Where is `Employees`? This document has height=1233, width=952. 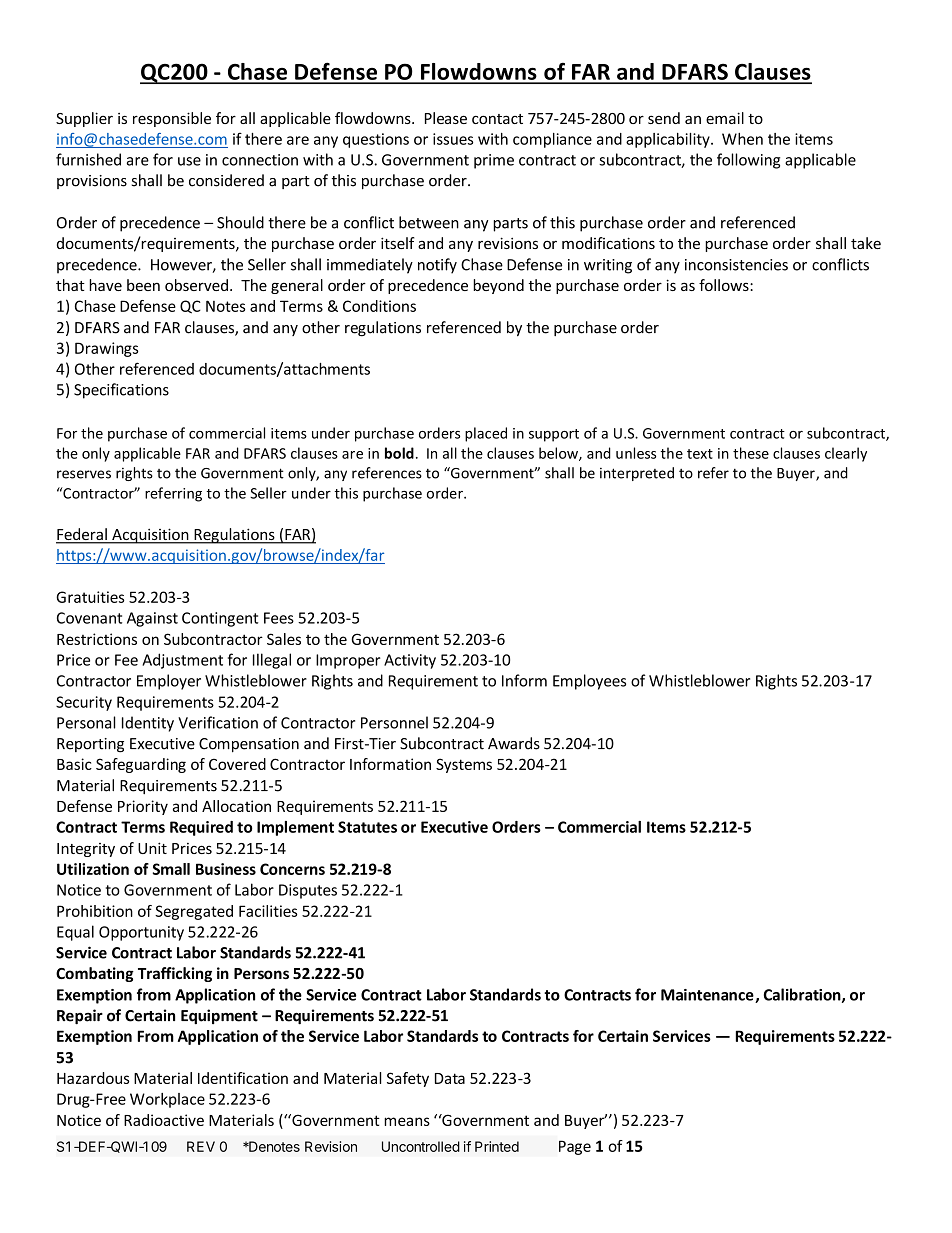
Employees is located at coordinates (589, 682).
